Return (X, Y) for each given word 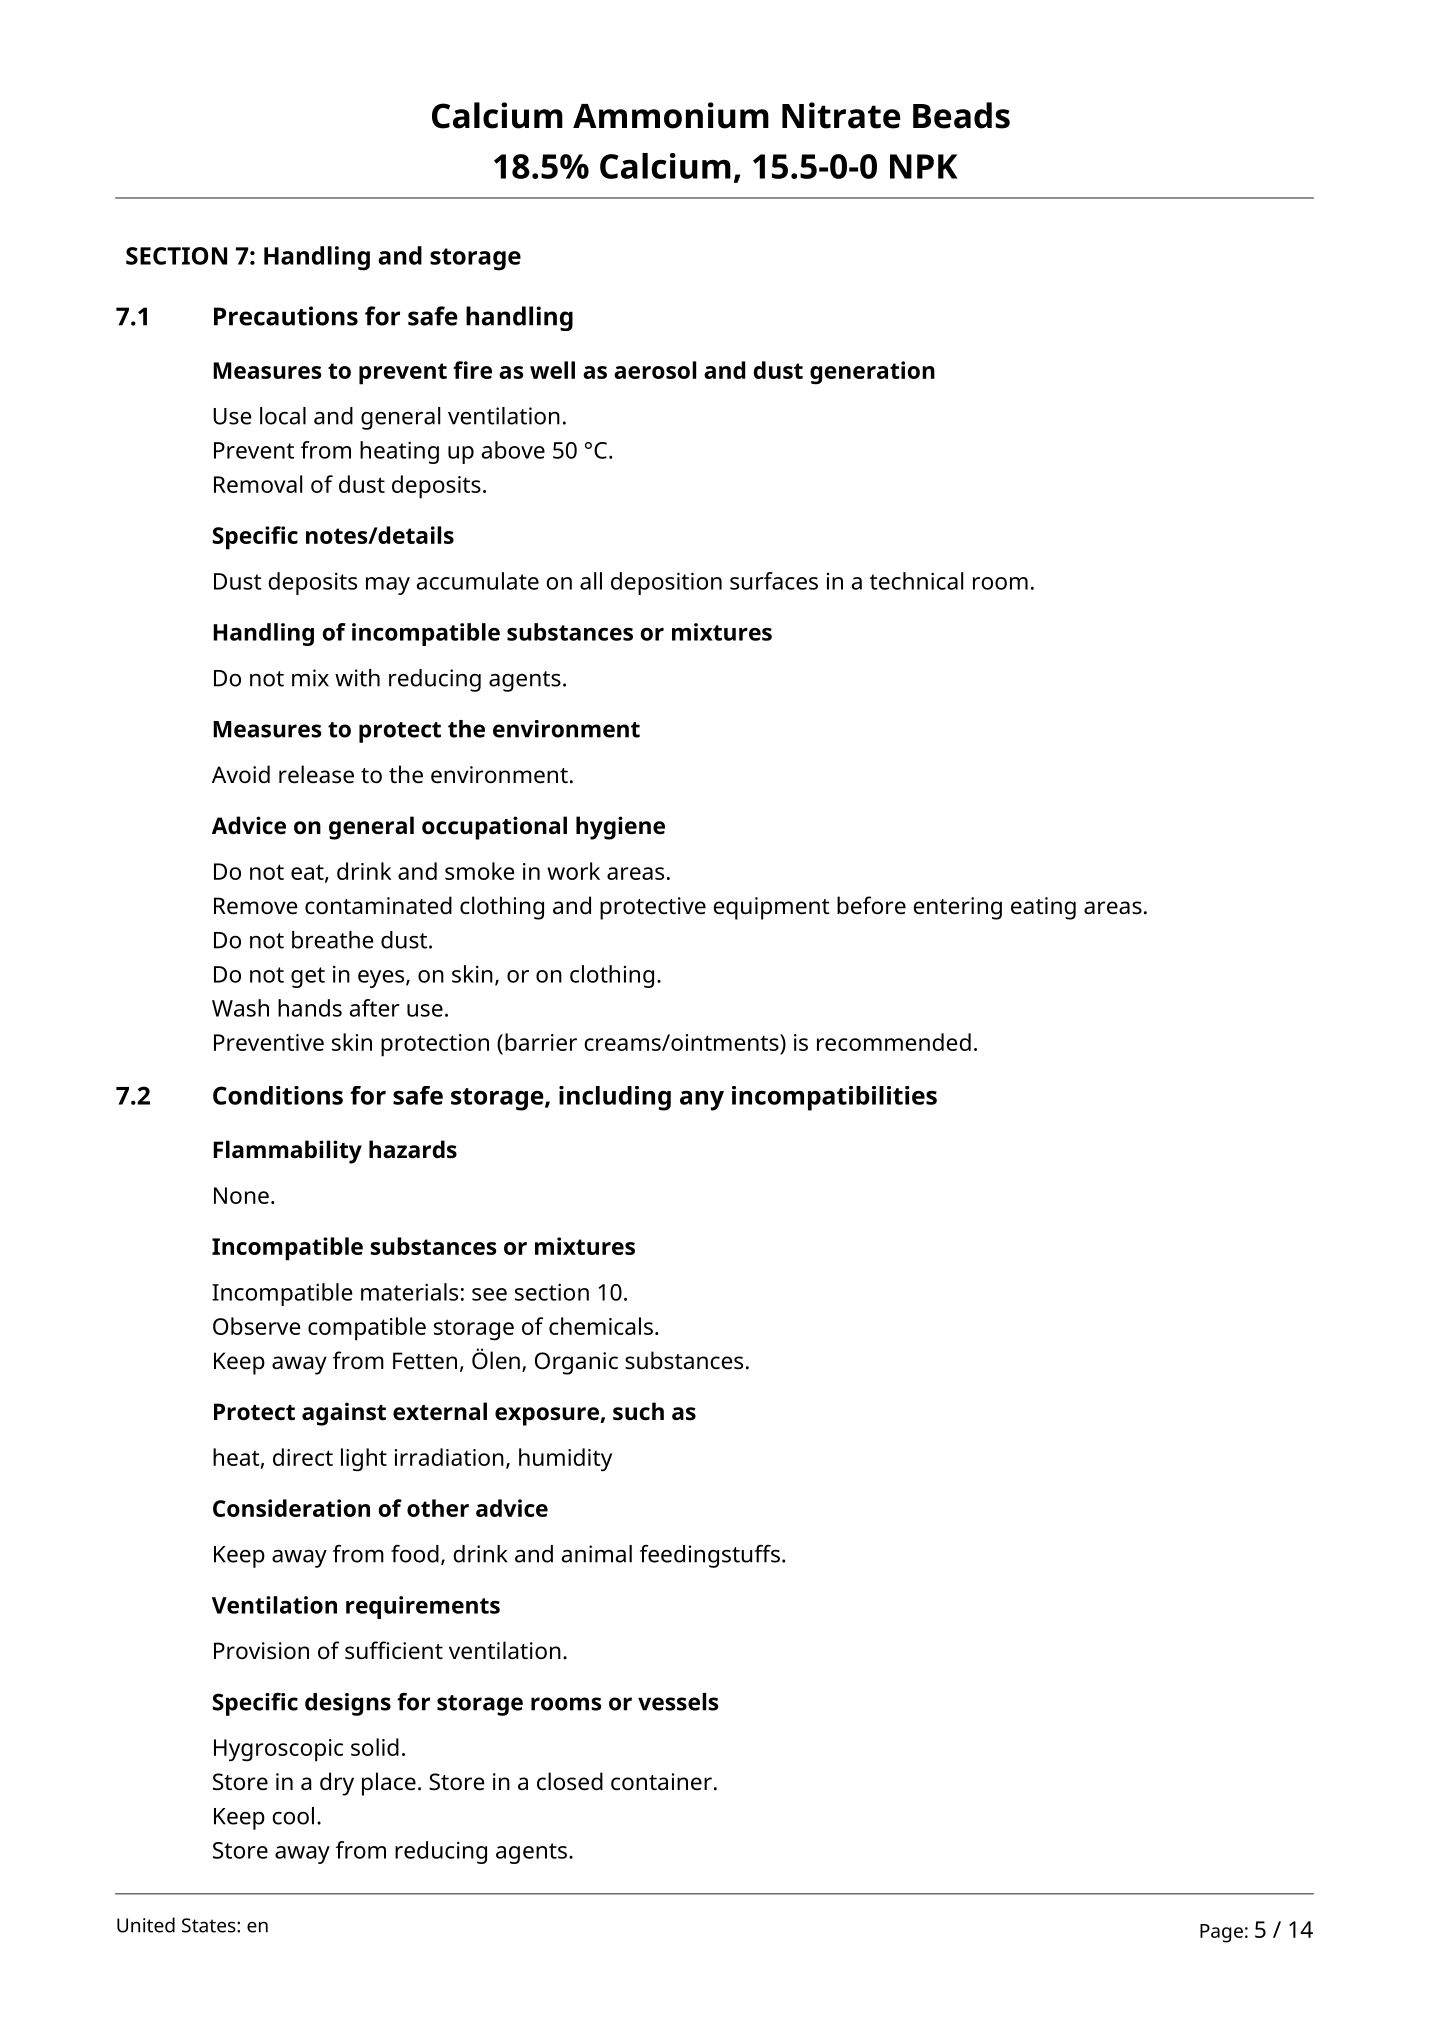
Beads (961, 115)
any (702, 1101)
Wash (240, 1008)
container (661, 1782)
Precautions (286, 316)
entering (957, 908)
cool (293, 1816)
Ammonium (671, 115)
